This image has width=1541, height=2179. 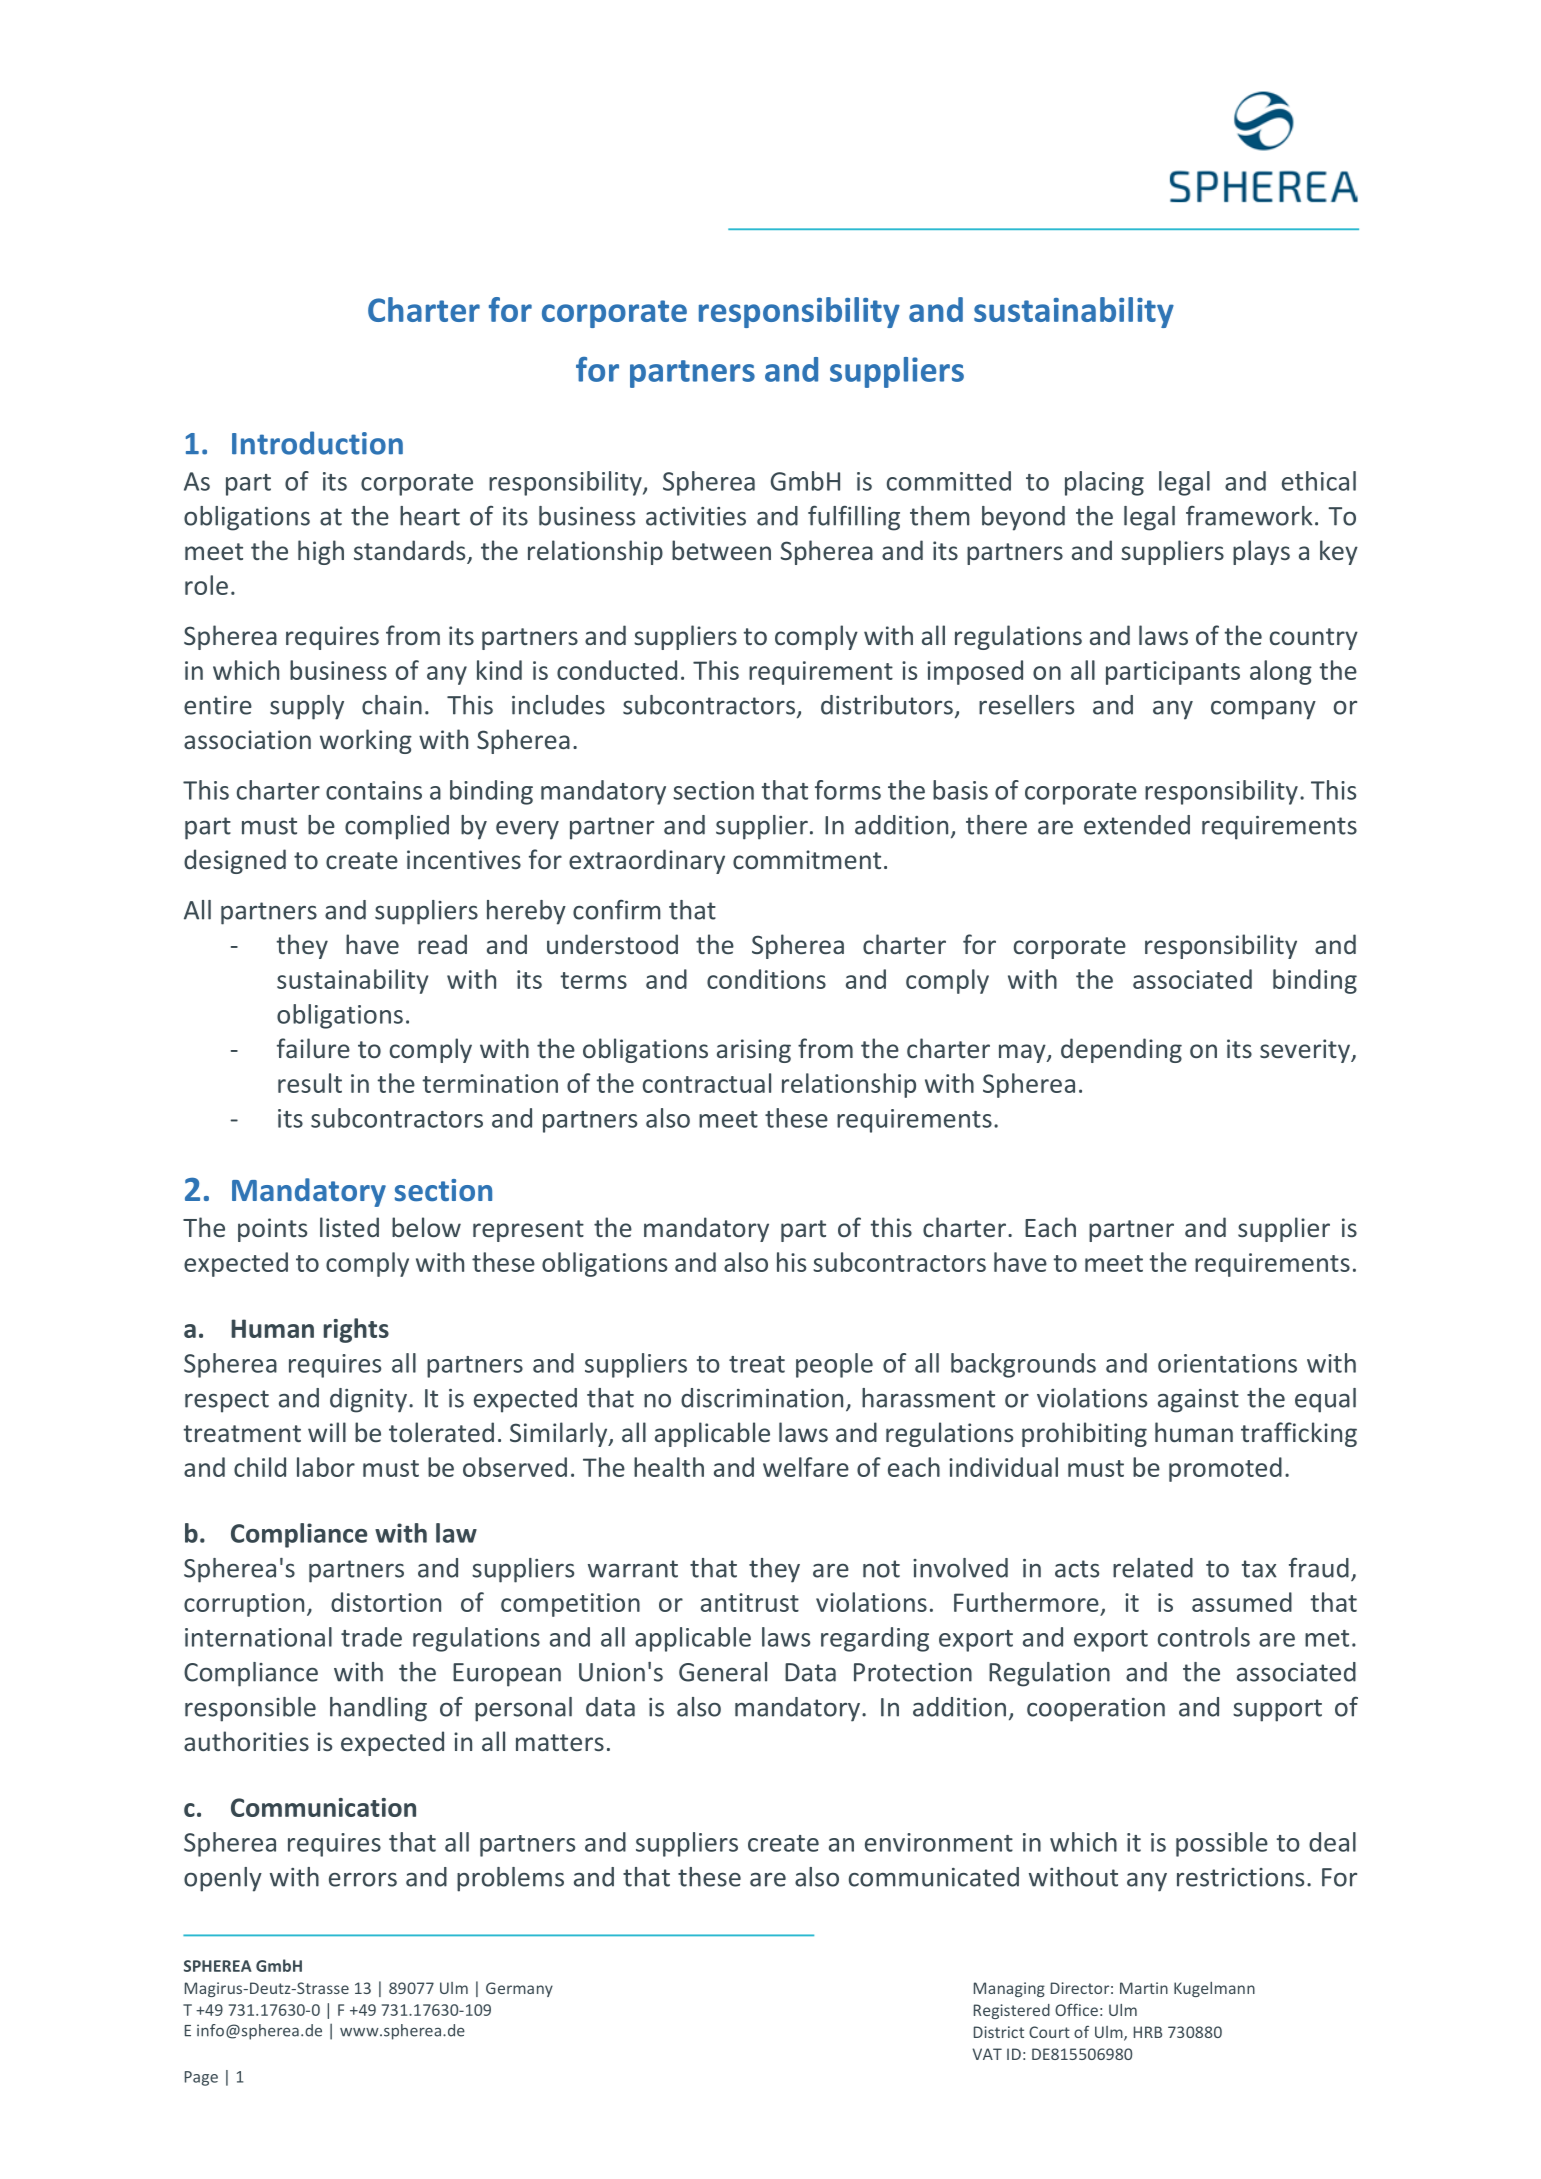 I want to click on listed, so click(x=349, y=1227).
